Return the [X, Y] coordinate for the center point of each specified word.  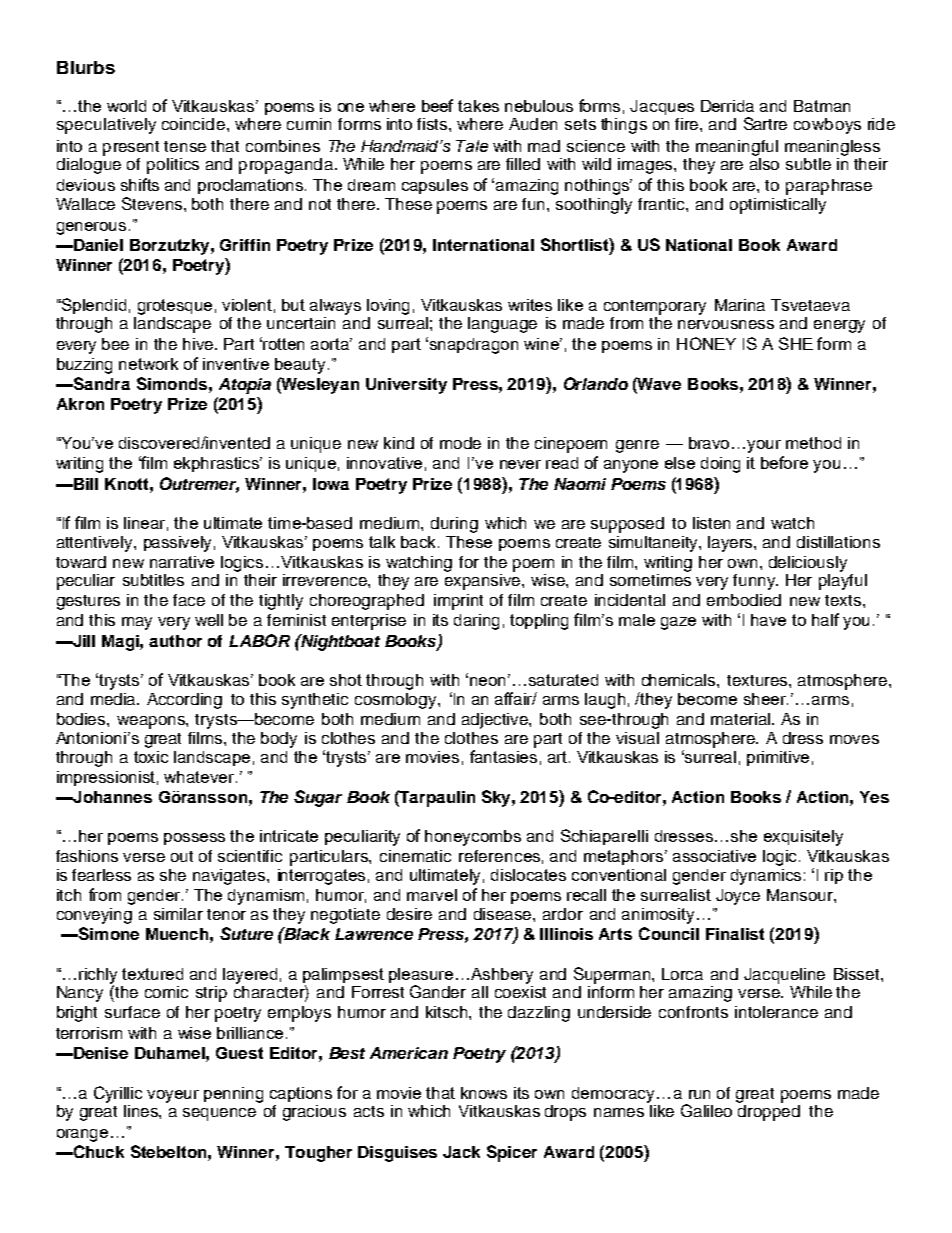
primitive [778, 758]
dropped [769, 1111]
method [813, 443]
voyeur [173, 1096]
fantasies [503, 756]
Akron [80, 404]
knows [484, 1093]
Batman [822, 106]
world [126, 106]
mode [460, 443]
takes [478, 106]
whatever [200, 777]
